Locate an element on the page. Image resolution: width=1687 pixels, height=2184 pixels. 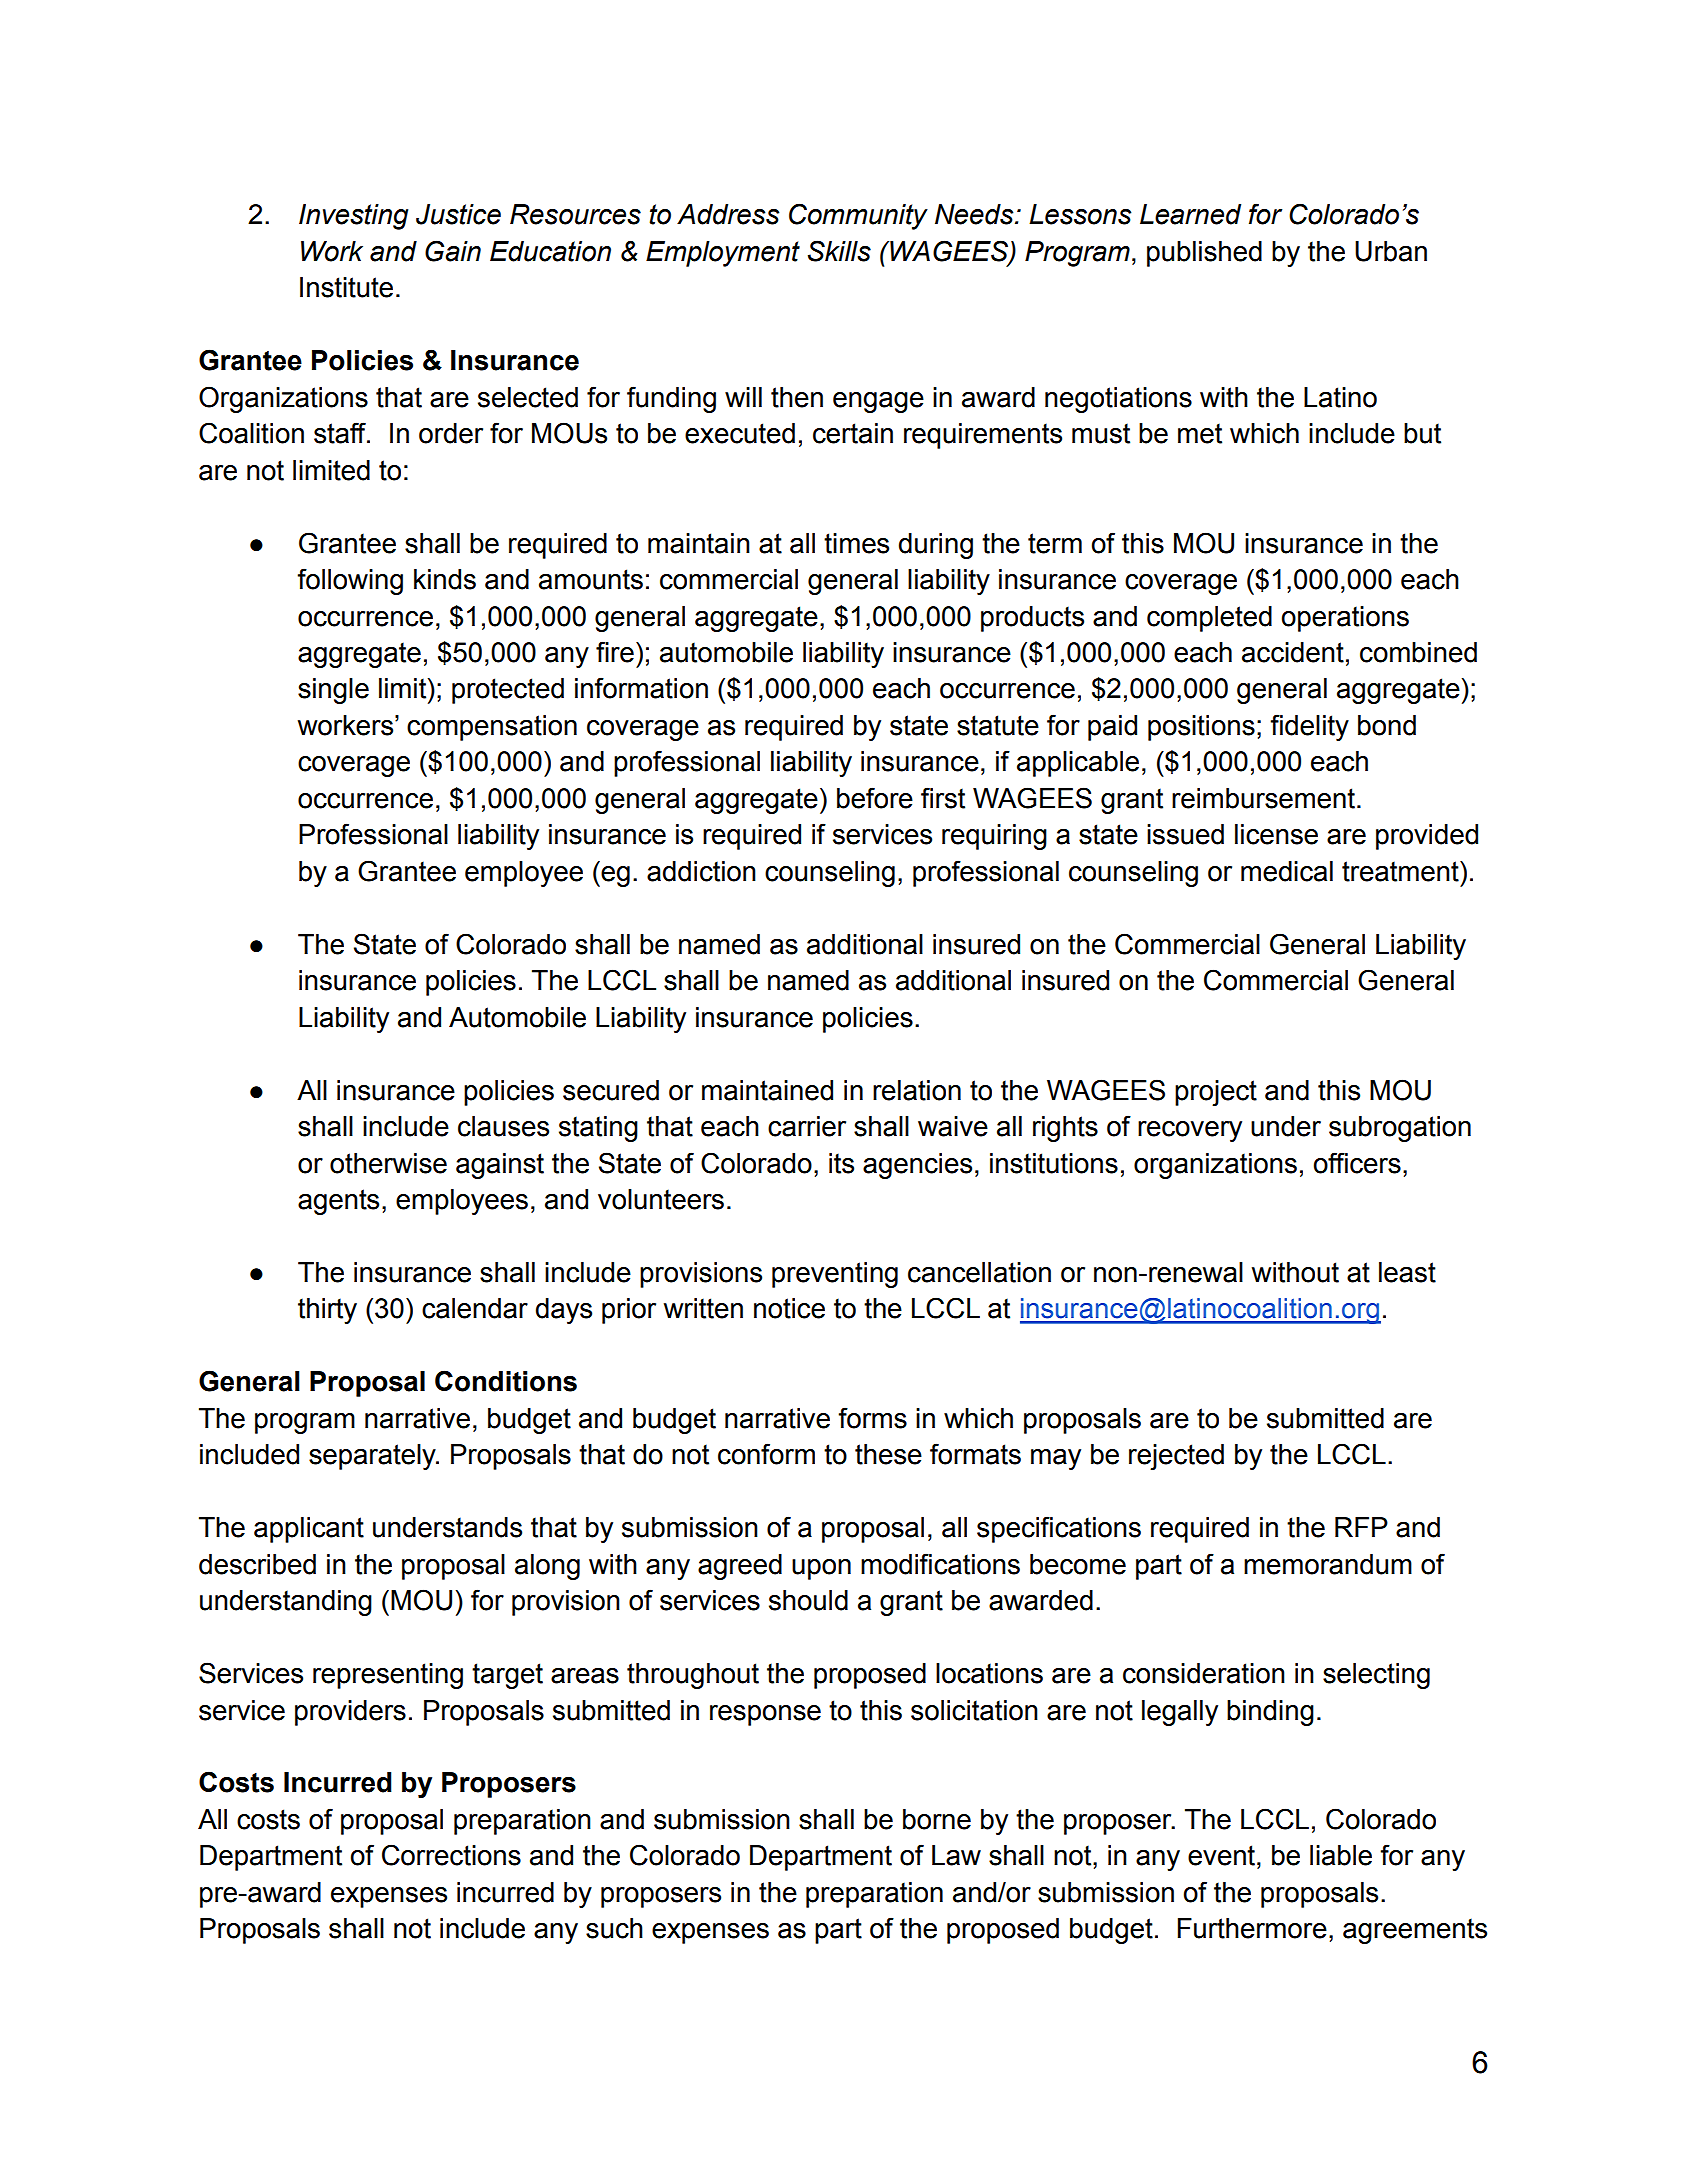
Institute is located at coordinates (346, 287).
